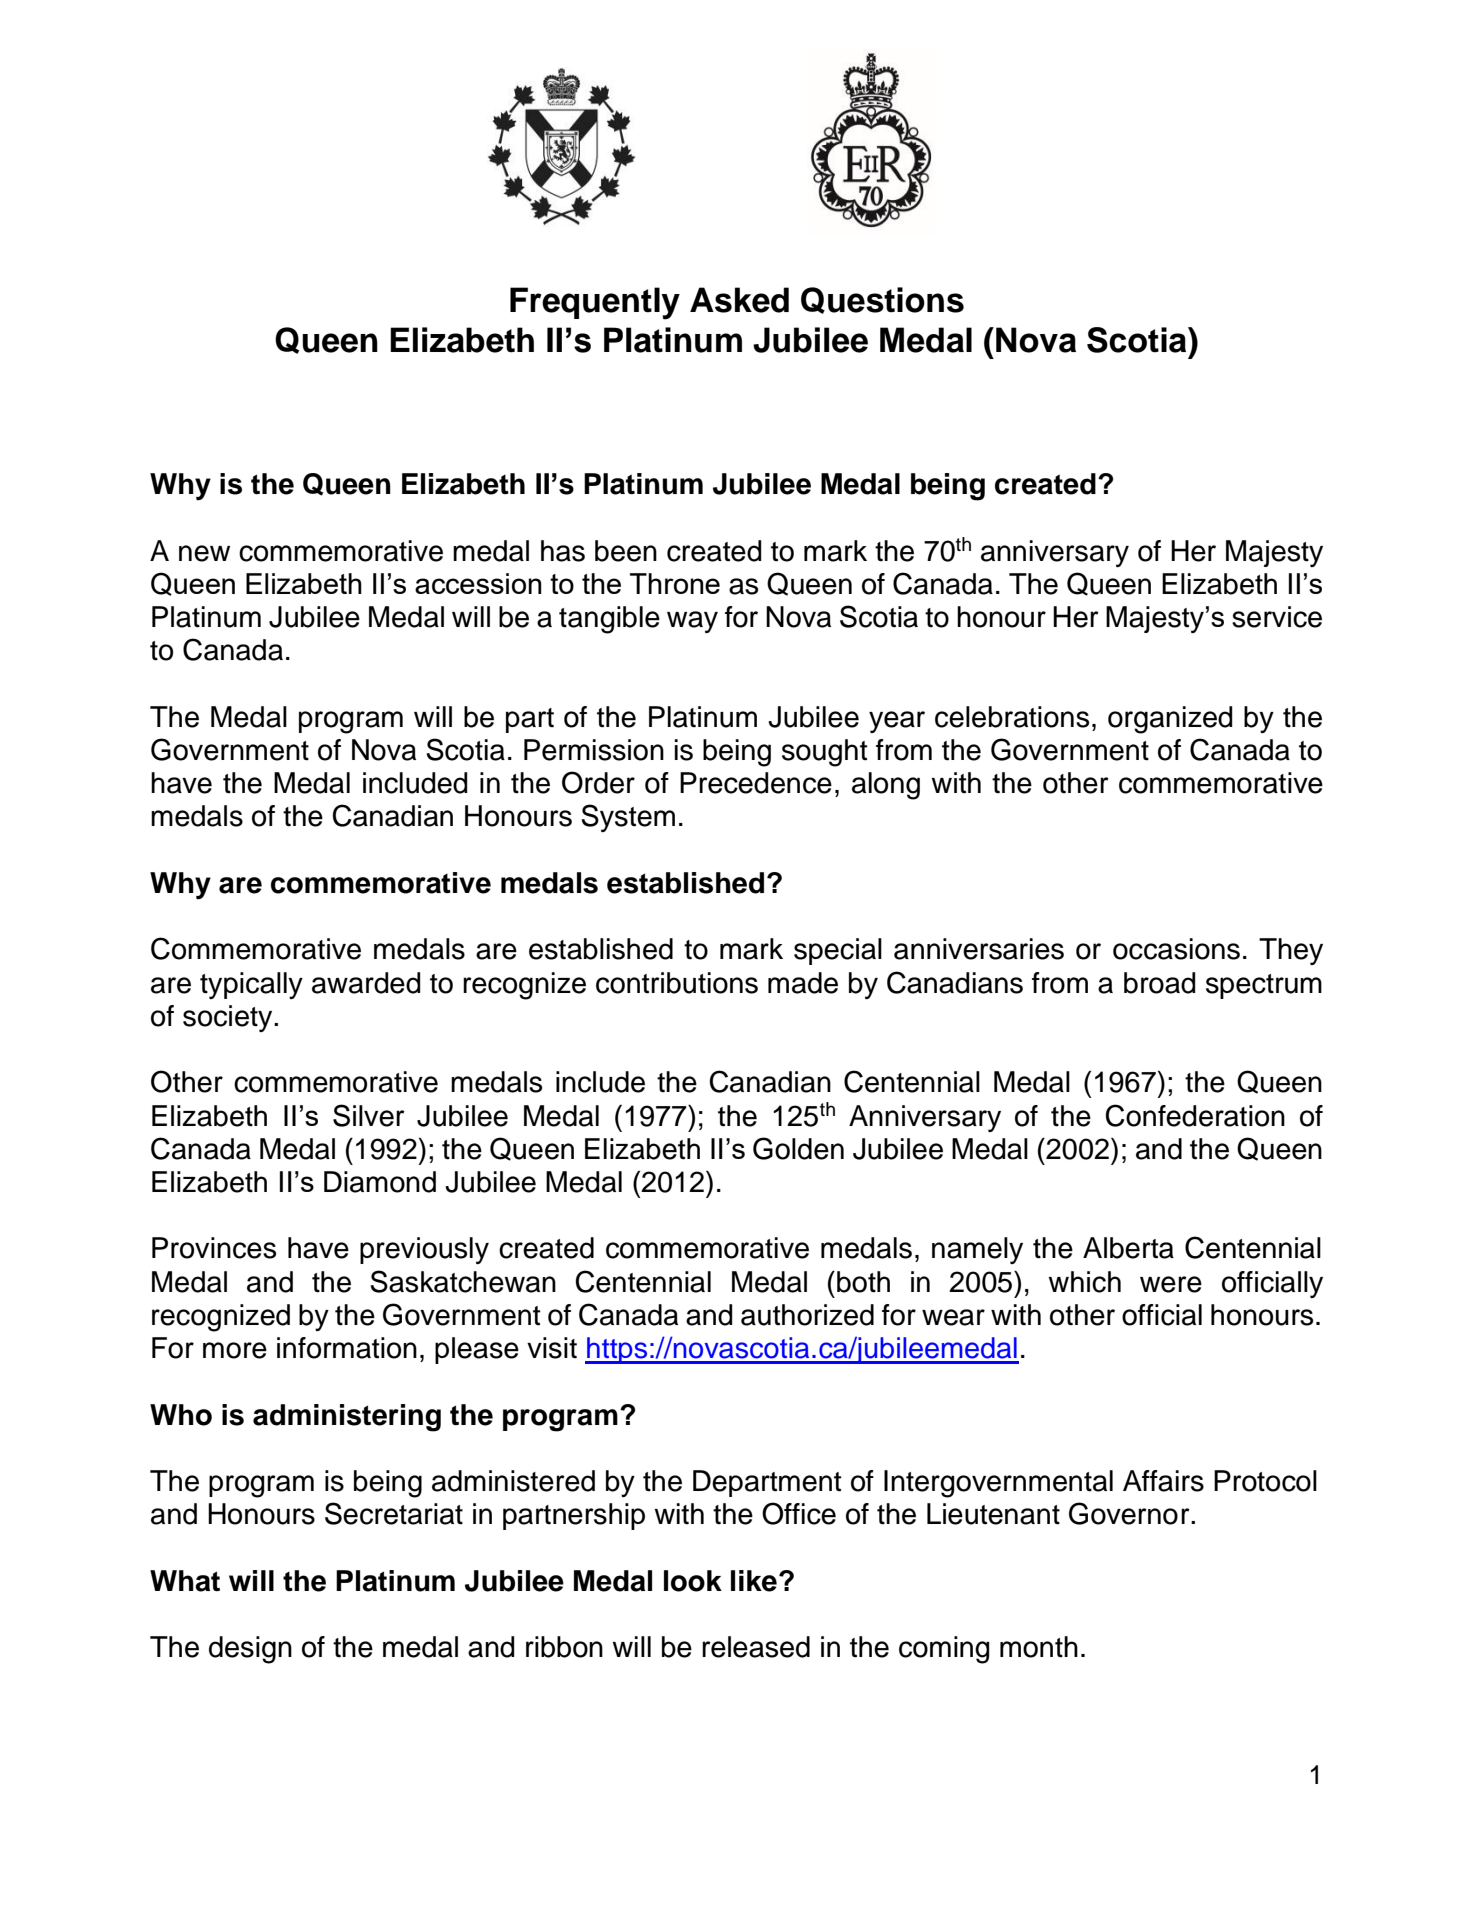 This screenshot has width=1473, height=1907. I want to click on Asked, so click(739, 300).
